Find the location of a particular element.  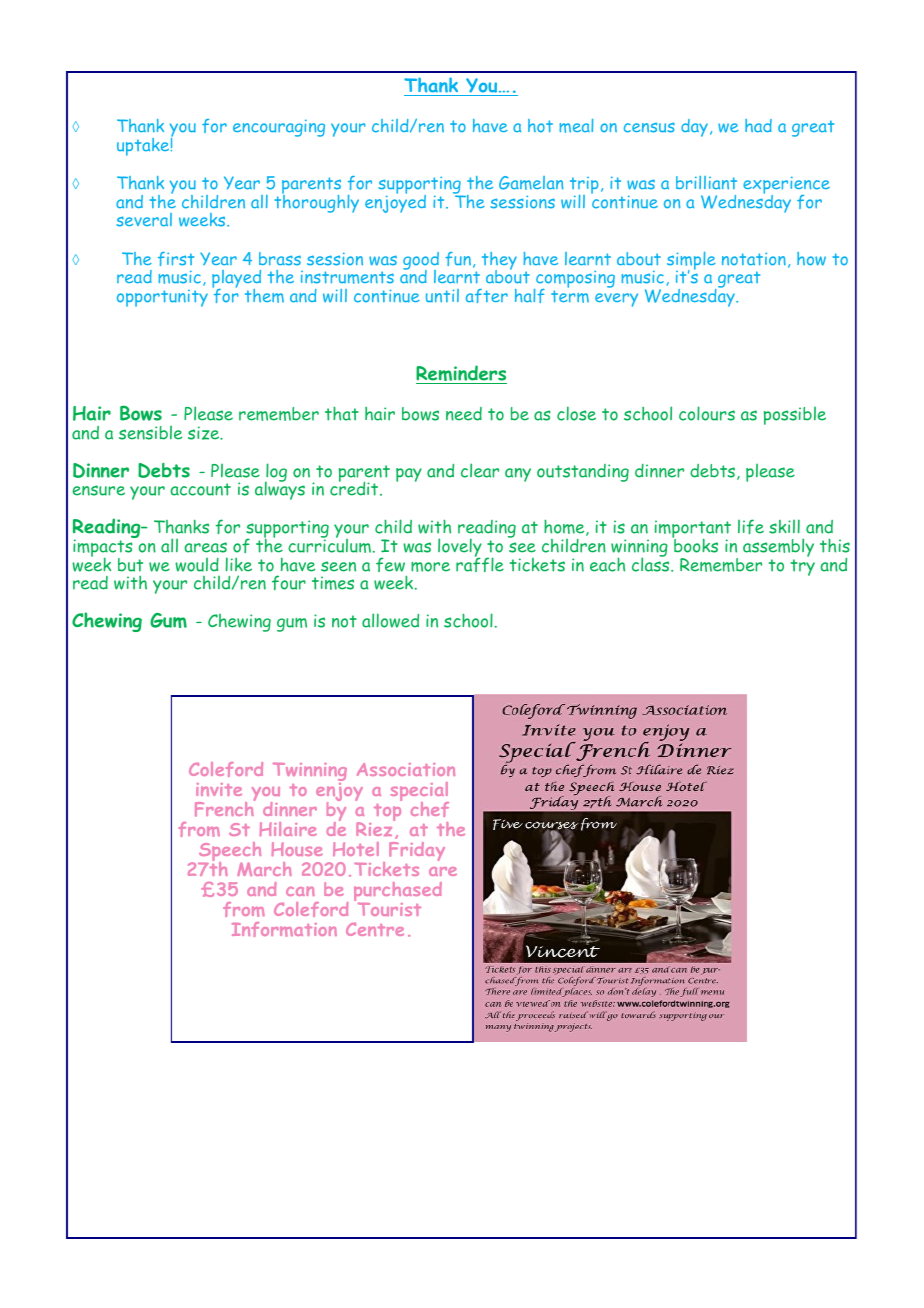

meal is located at coordinates (576, 126).
